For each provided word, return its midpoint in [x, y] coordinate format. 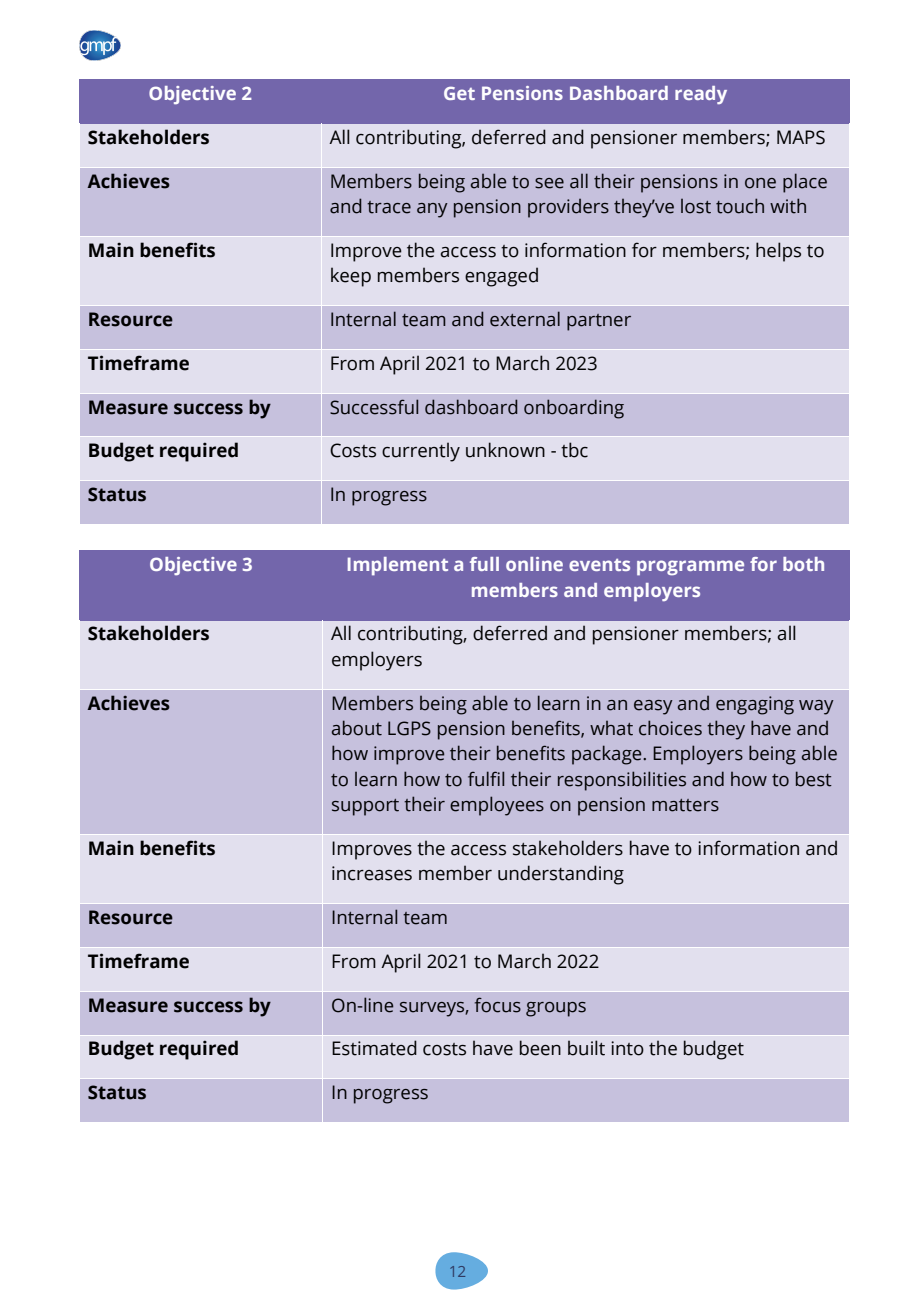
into [627, 1048]
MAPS [801, 137]
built [586, 1048]
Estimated [374, 1048]
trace [389, 207]
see [549, 183]
